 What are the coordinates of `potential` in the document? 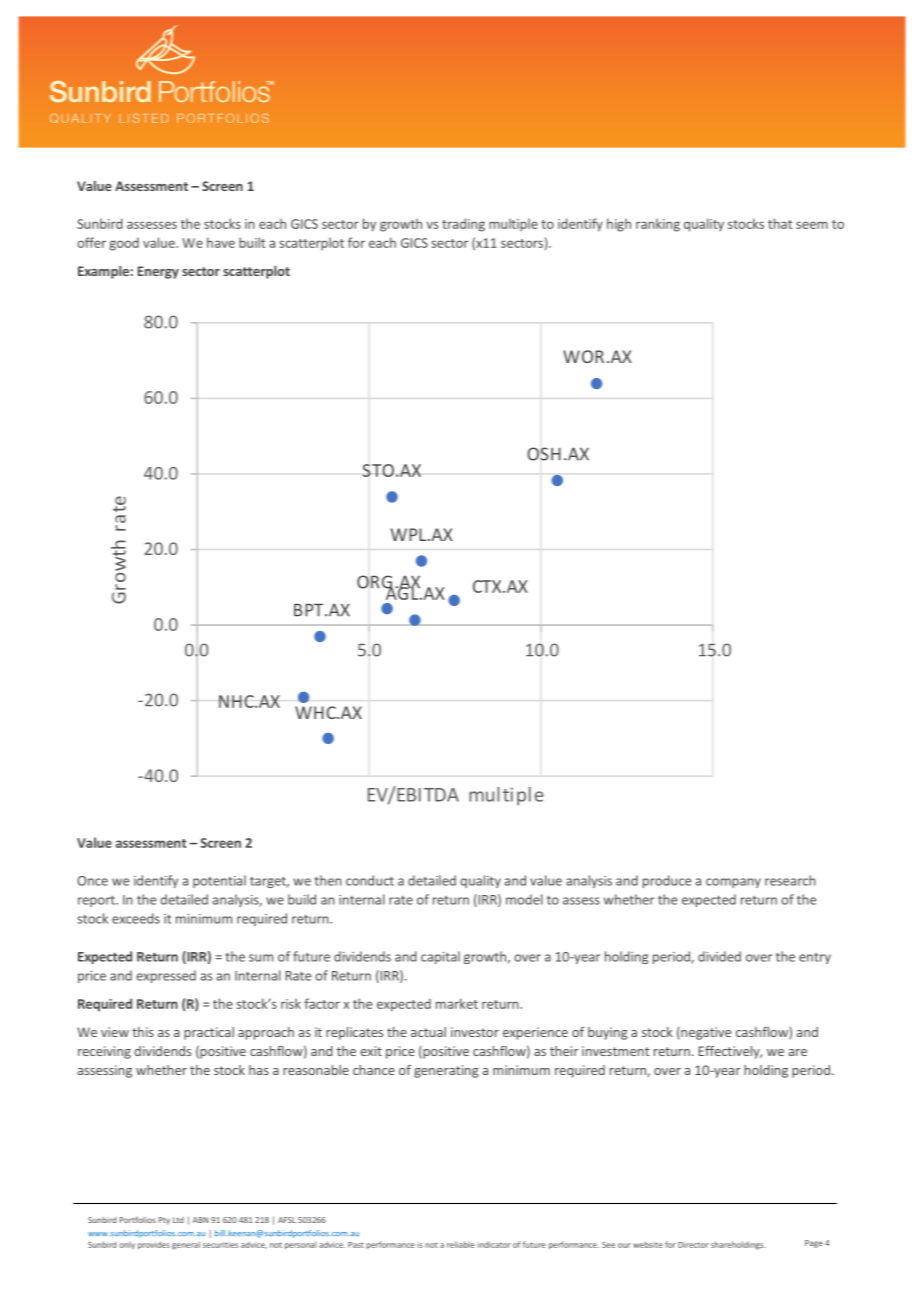 It's located at (219, 881).
